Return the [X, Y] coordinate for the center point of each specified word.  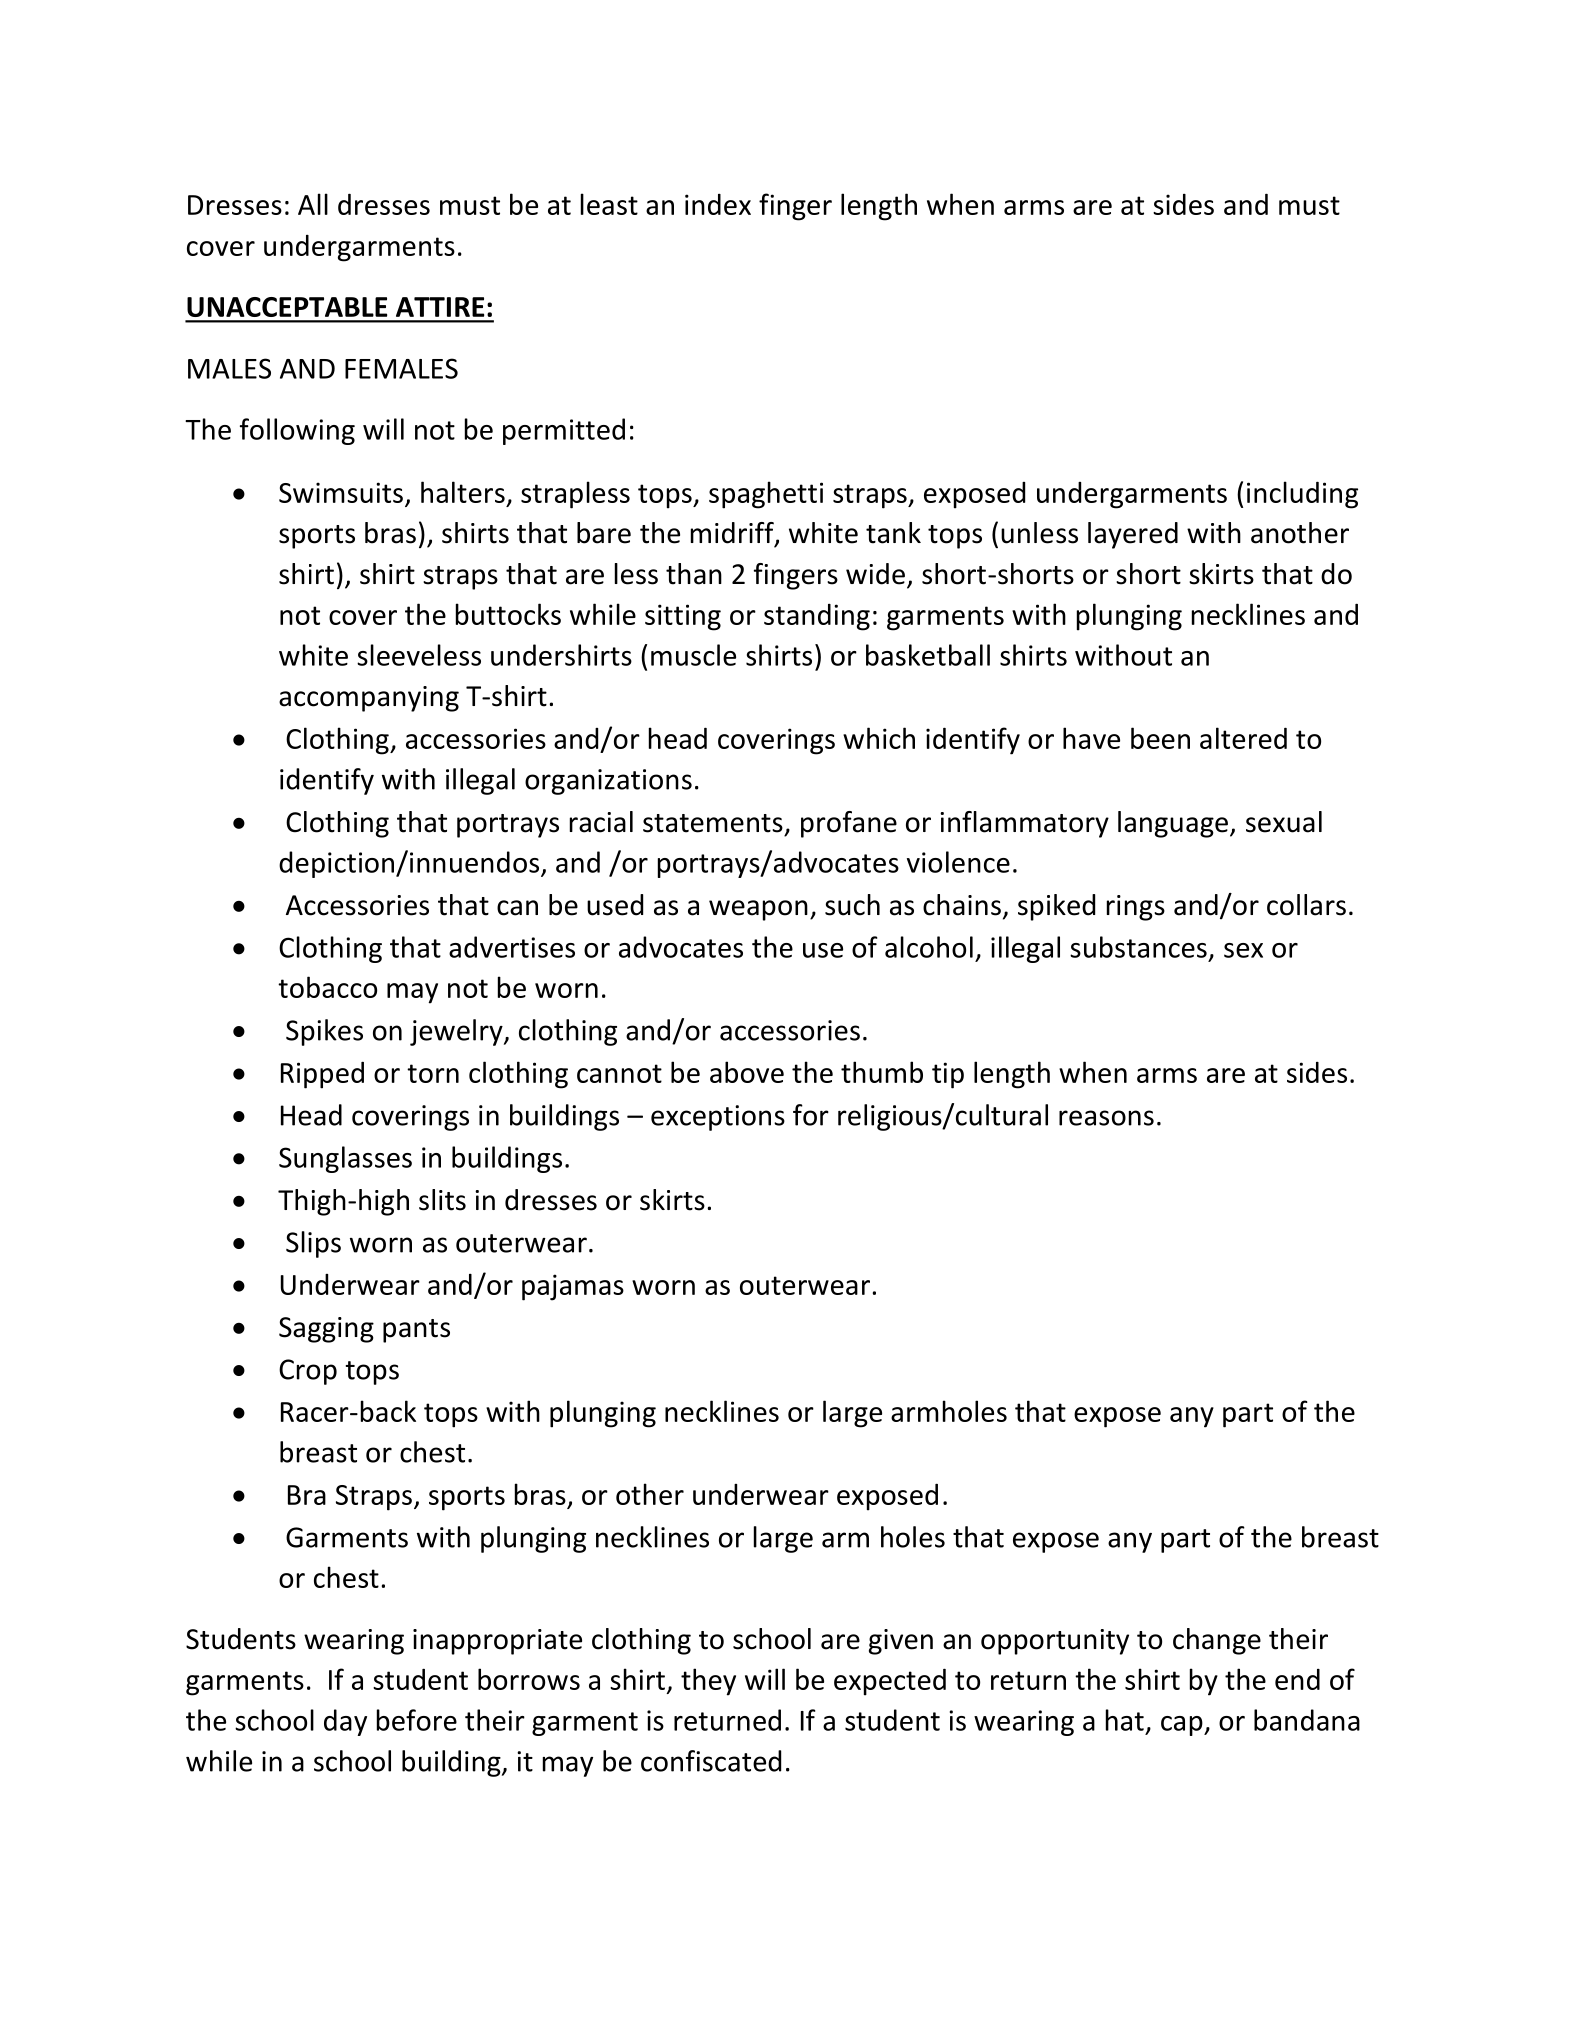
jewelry [457, 1032]
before [417, 1720]
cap [1183, 1726]
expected [890, 1682]
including [1302, 495]
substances [1138, 947]
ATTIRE [440, 307]
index [718, 204]
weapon [758, 910]
